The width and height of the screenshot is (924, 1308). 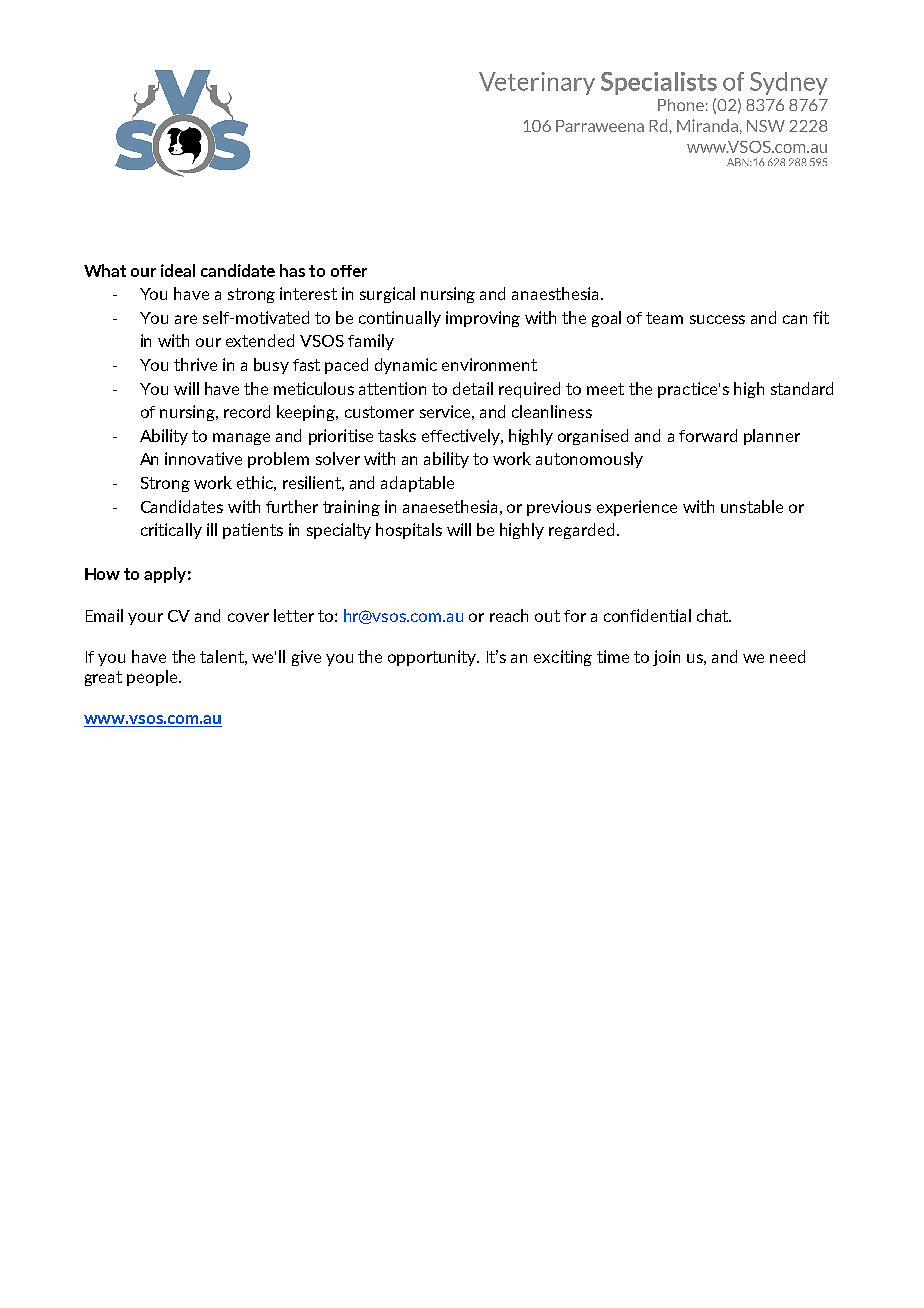 I want to click on unstable, so click(x=752, y=506).
